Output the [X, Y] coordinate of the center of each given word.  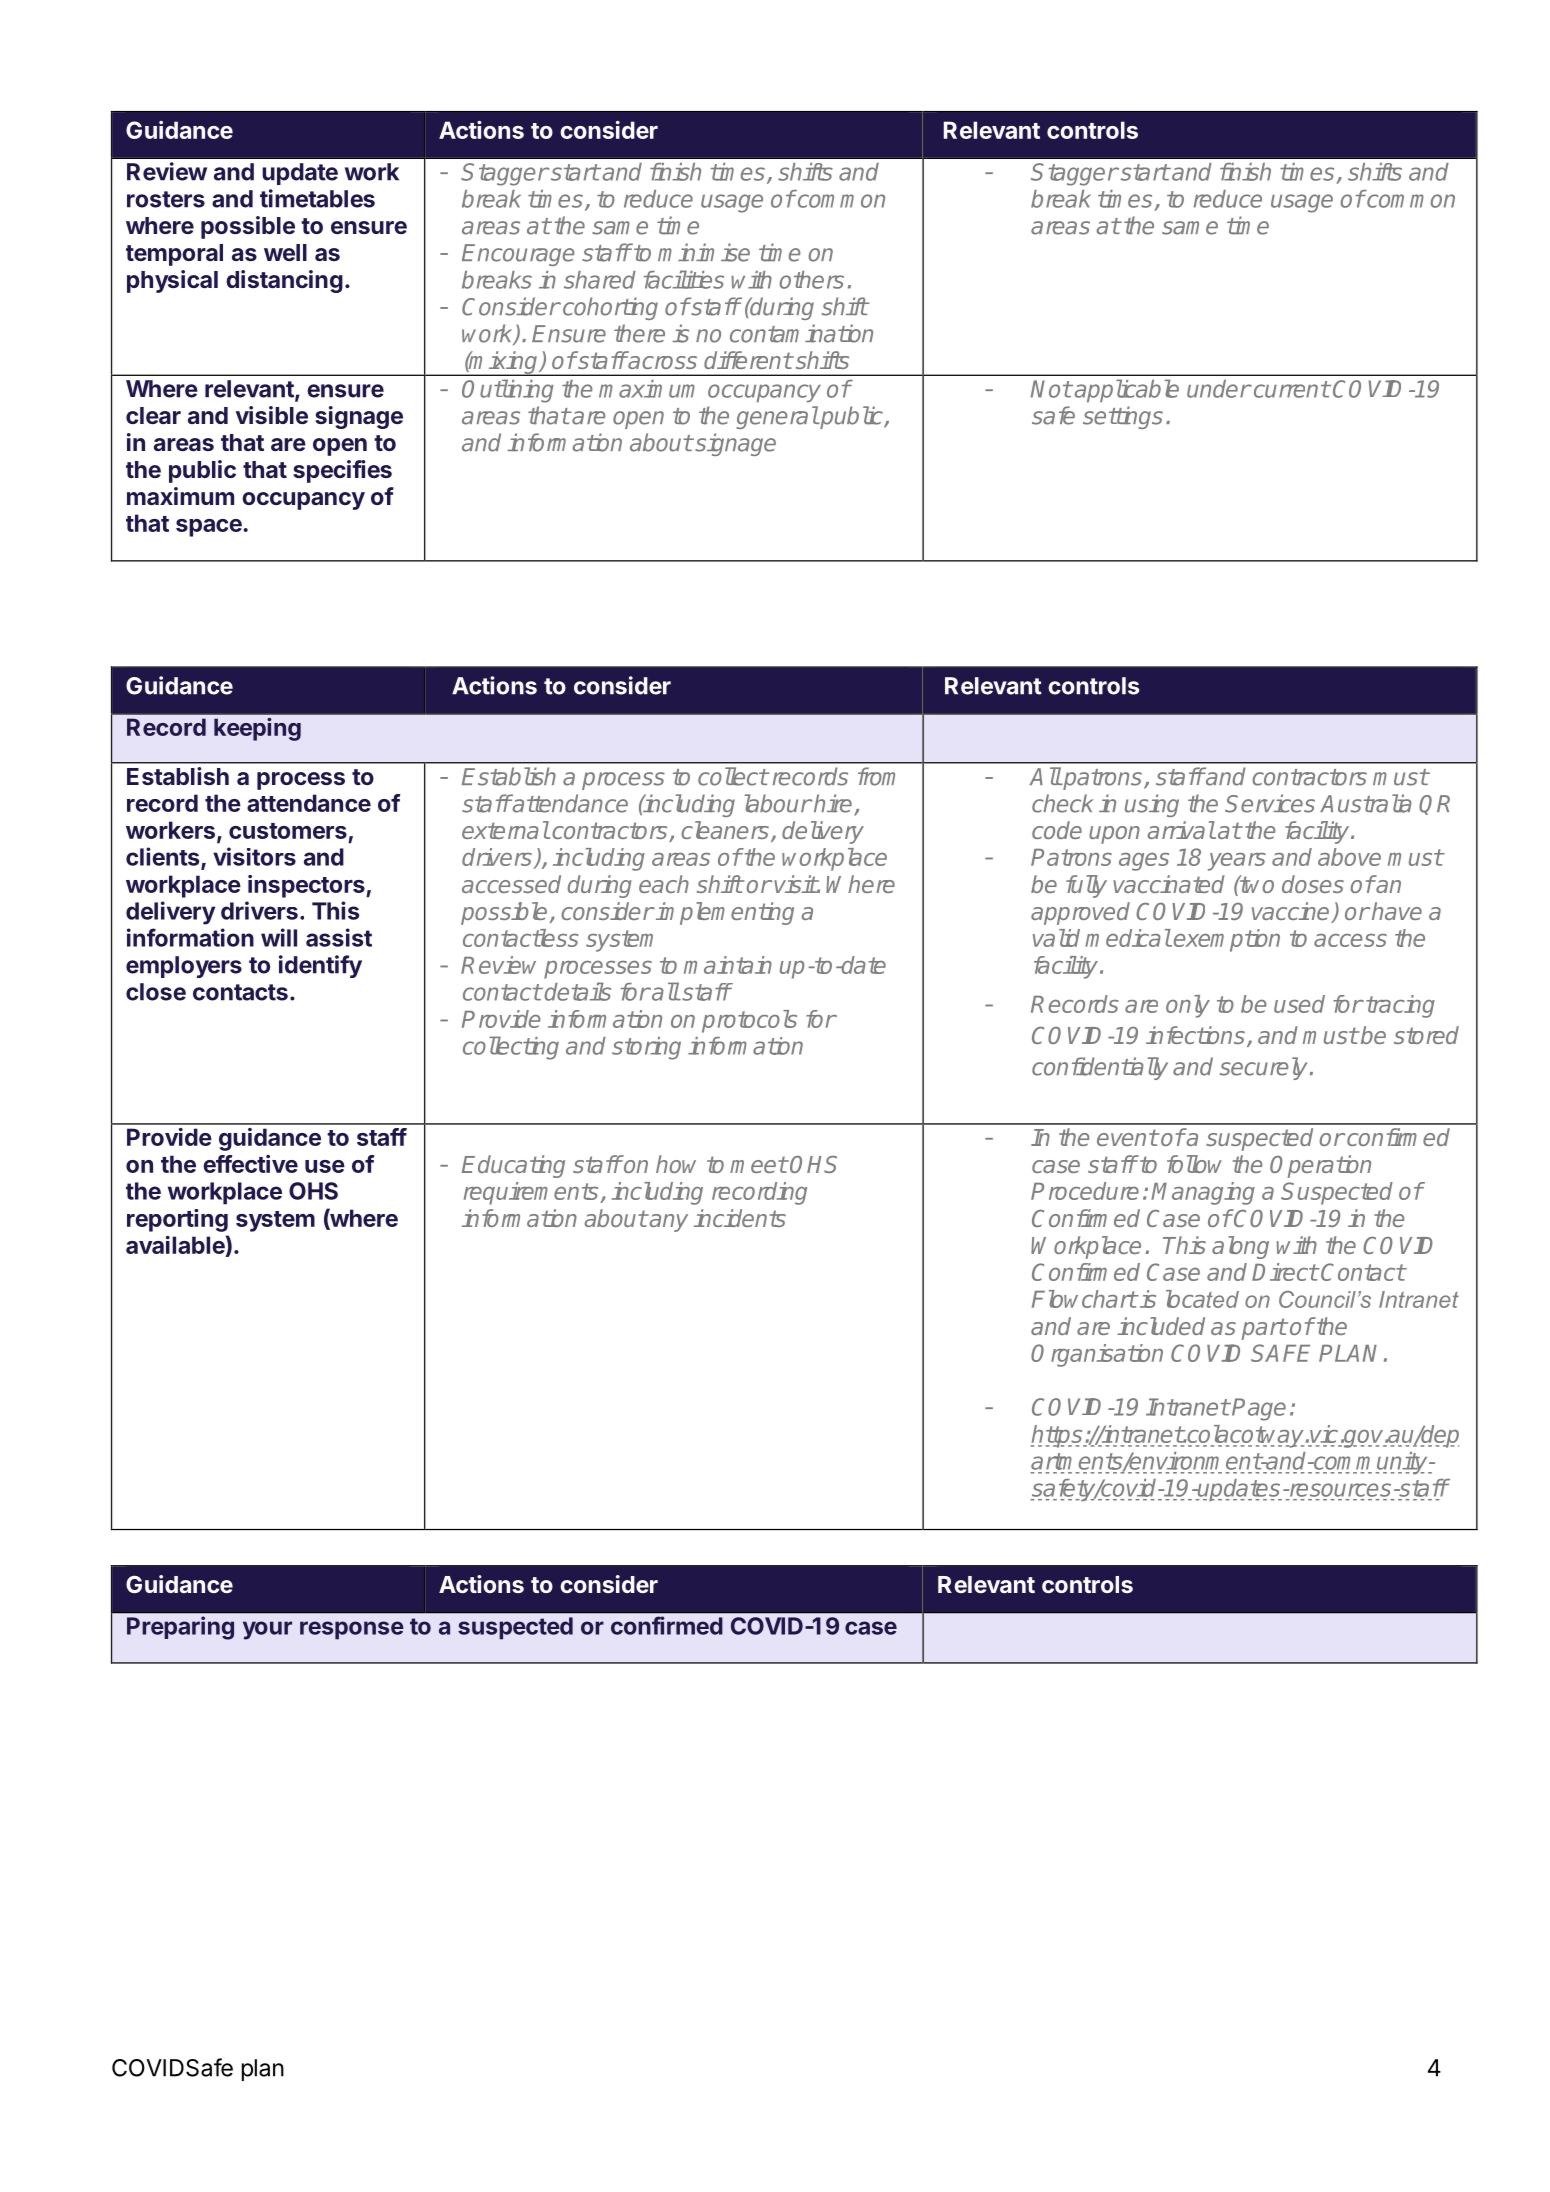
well [285, 252]
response [352, 1630]
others [812, 280]
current [1290, 389]
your [267, 1630]
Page [1259, 1409]
